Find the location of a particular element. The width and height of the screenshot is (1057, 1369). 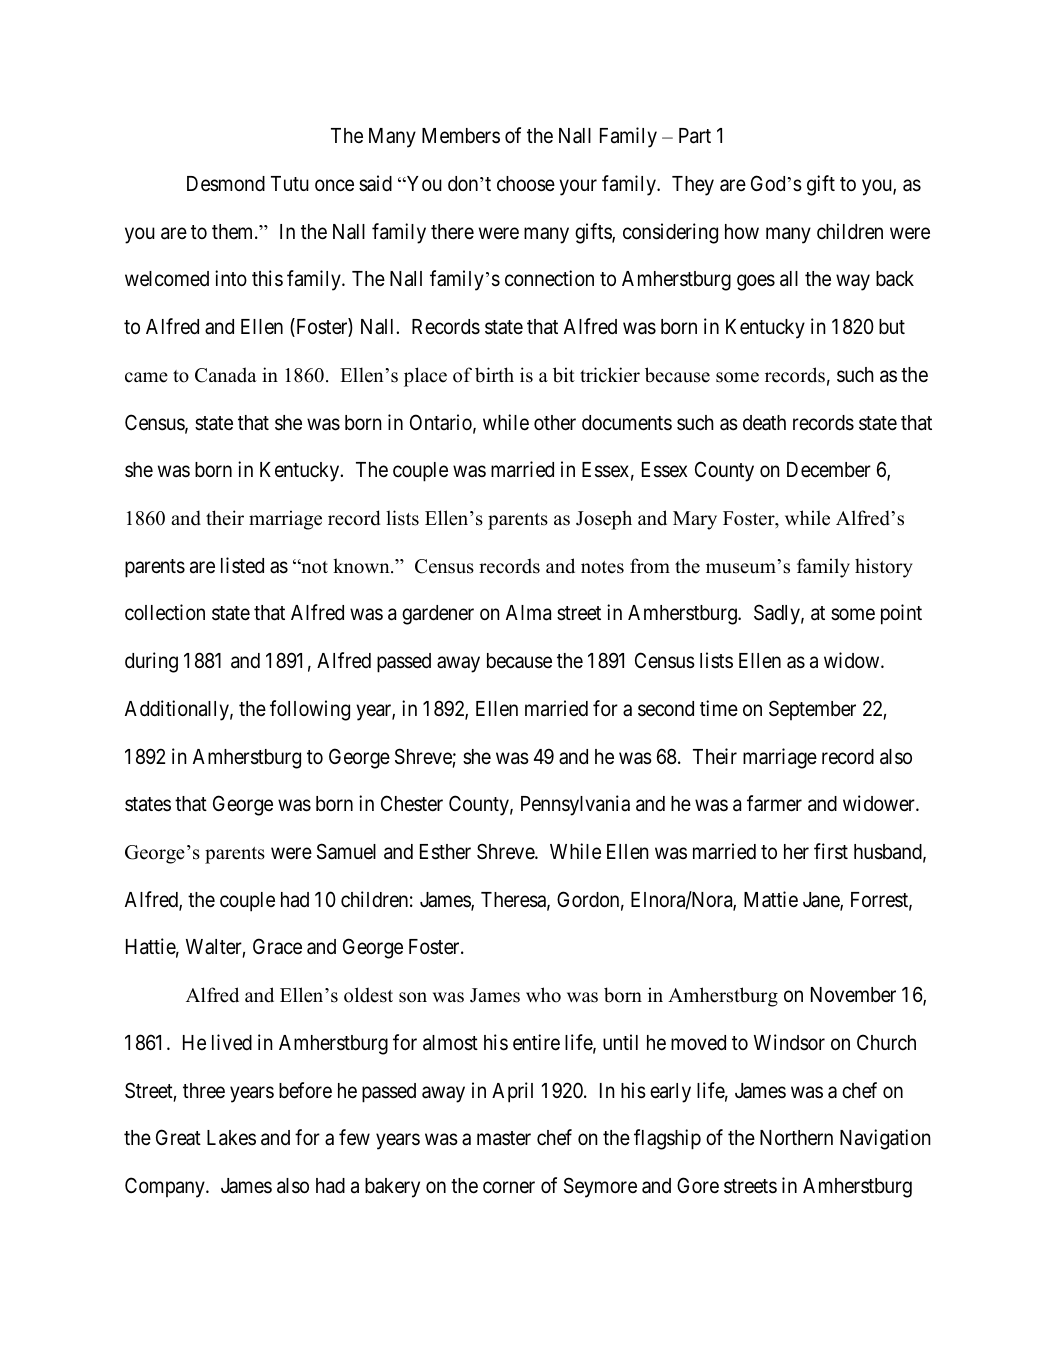

December is located at coordinates (829, 470).
